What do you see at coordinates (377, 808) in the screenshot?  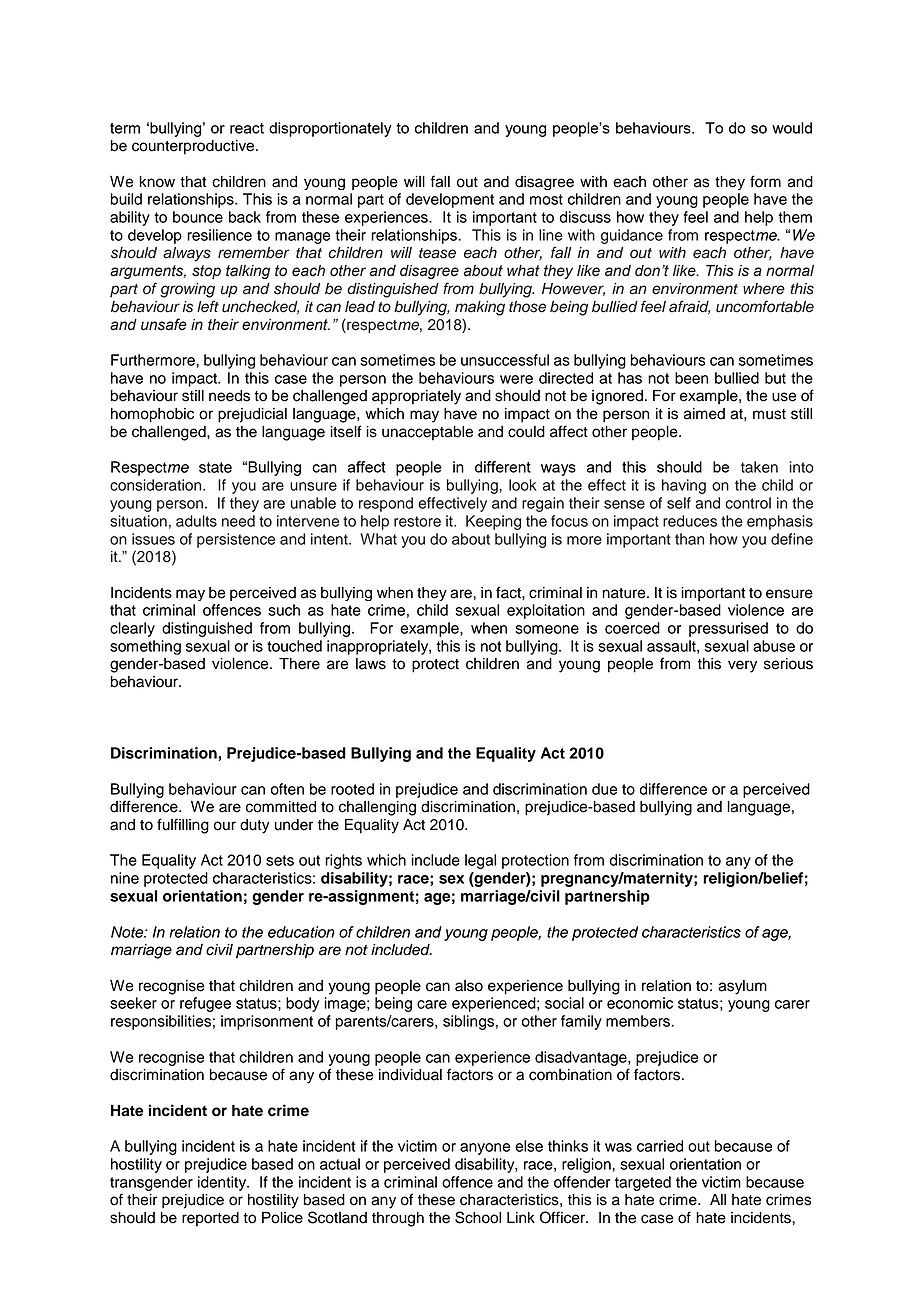 I see `challenging` at bounding box center [377, 808].
